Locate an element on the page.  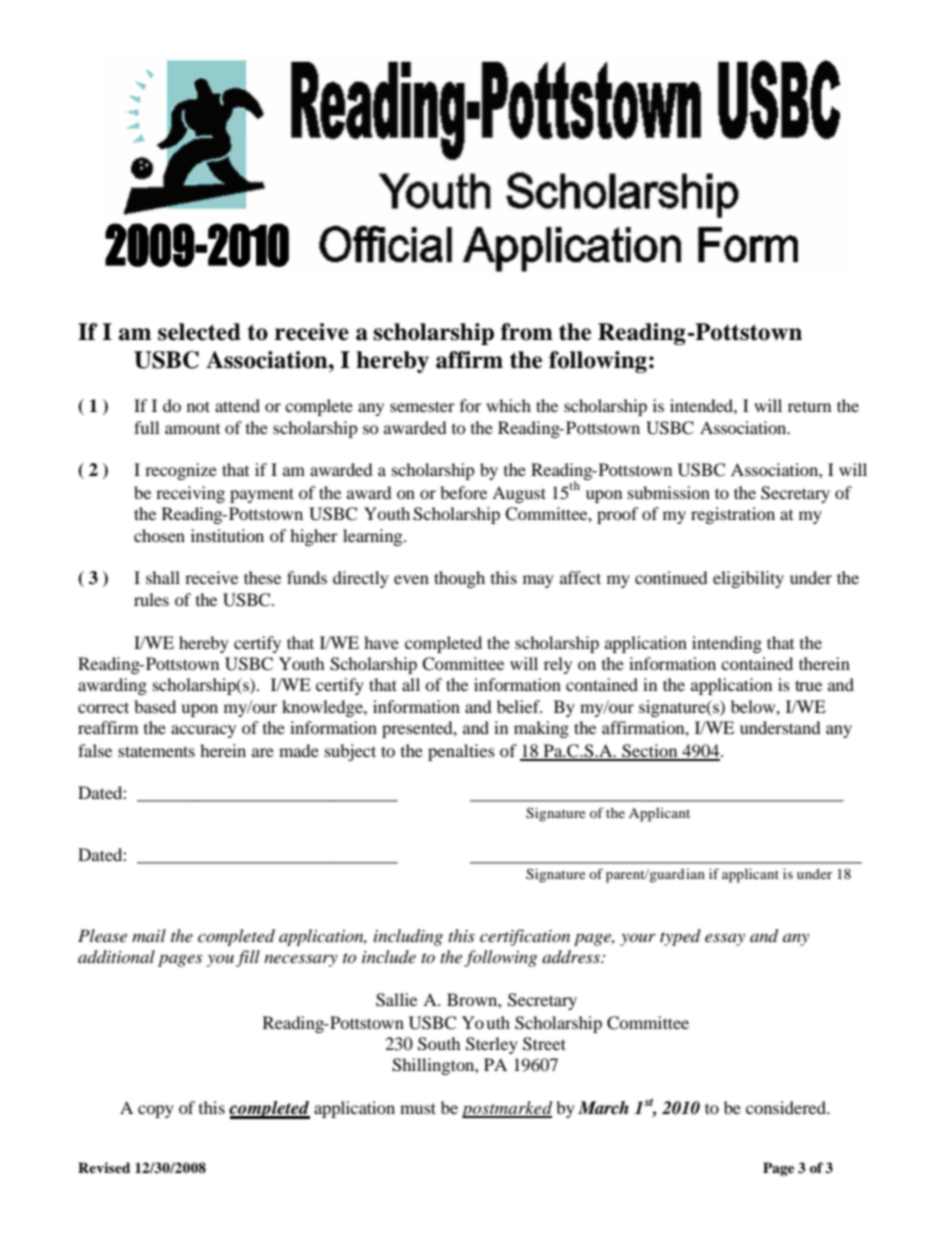
mail is located at coordinates (149, 935).
